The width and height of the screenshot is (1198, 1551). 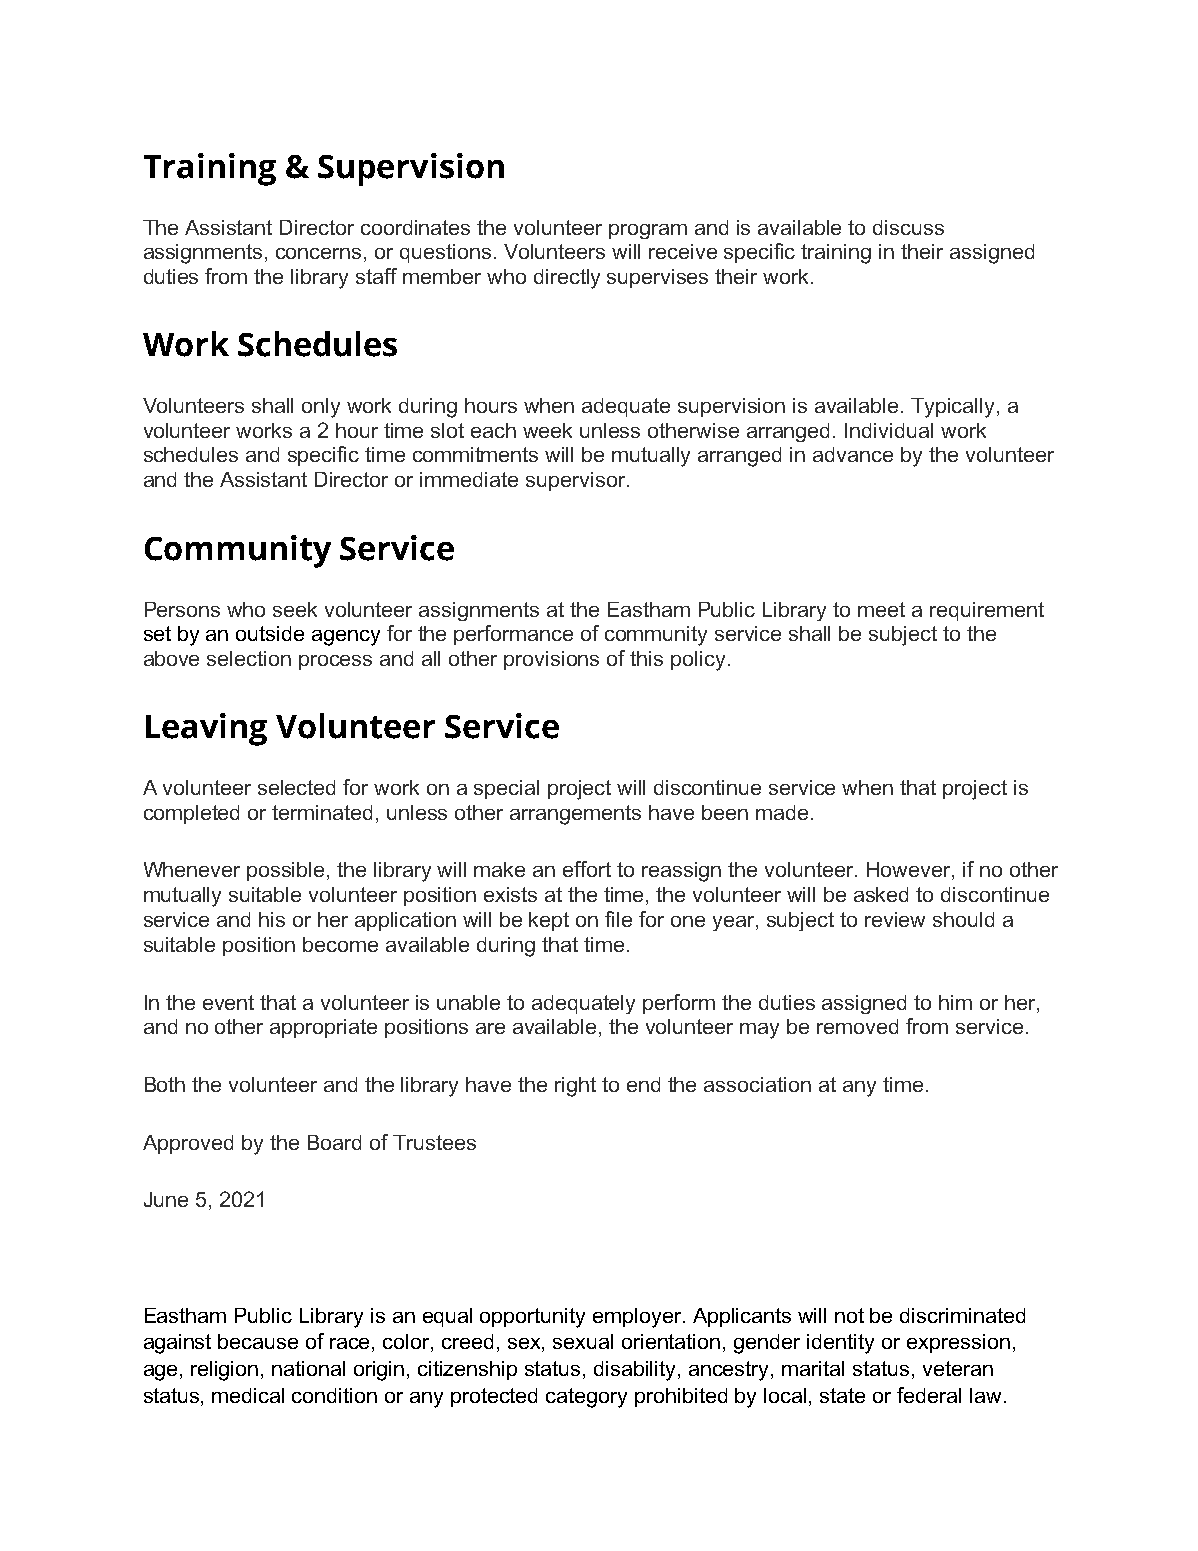 What do you see at coordinates (840, 1344) in the screenshot?
I see `identity` at bounding box center [840, 1344].
